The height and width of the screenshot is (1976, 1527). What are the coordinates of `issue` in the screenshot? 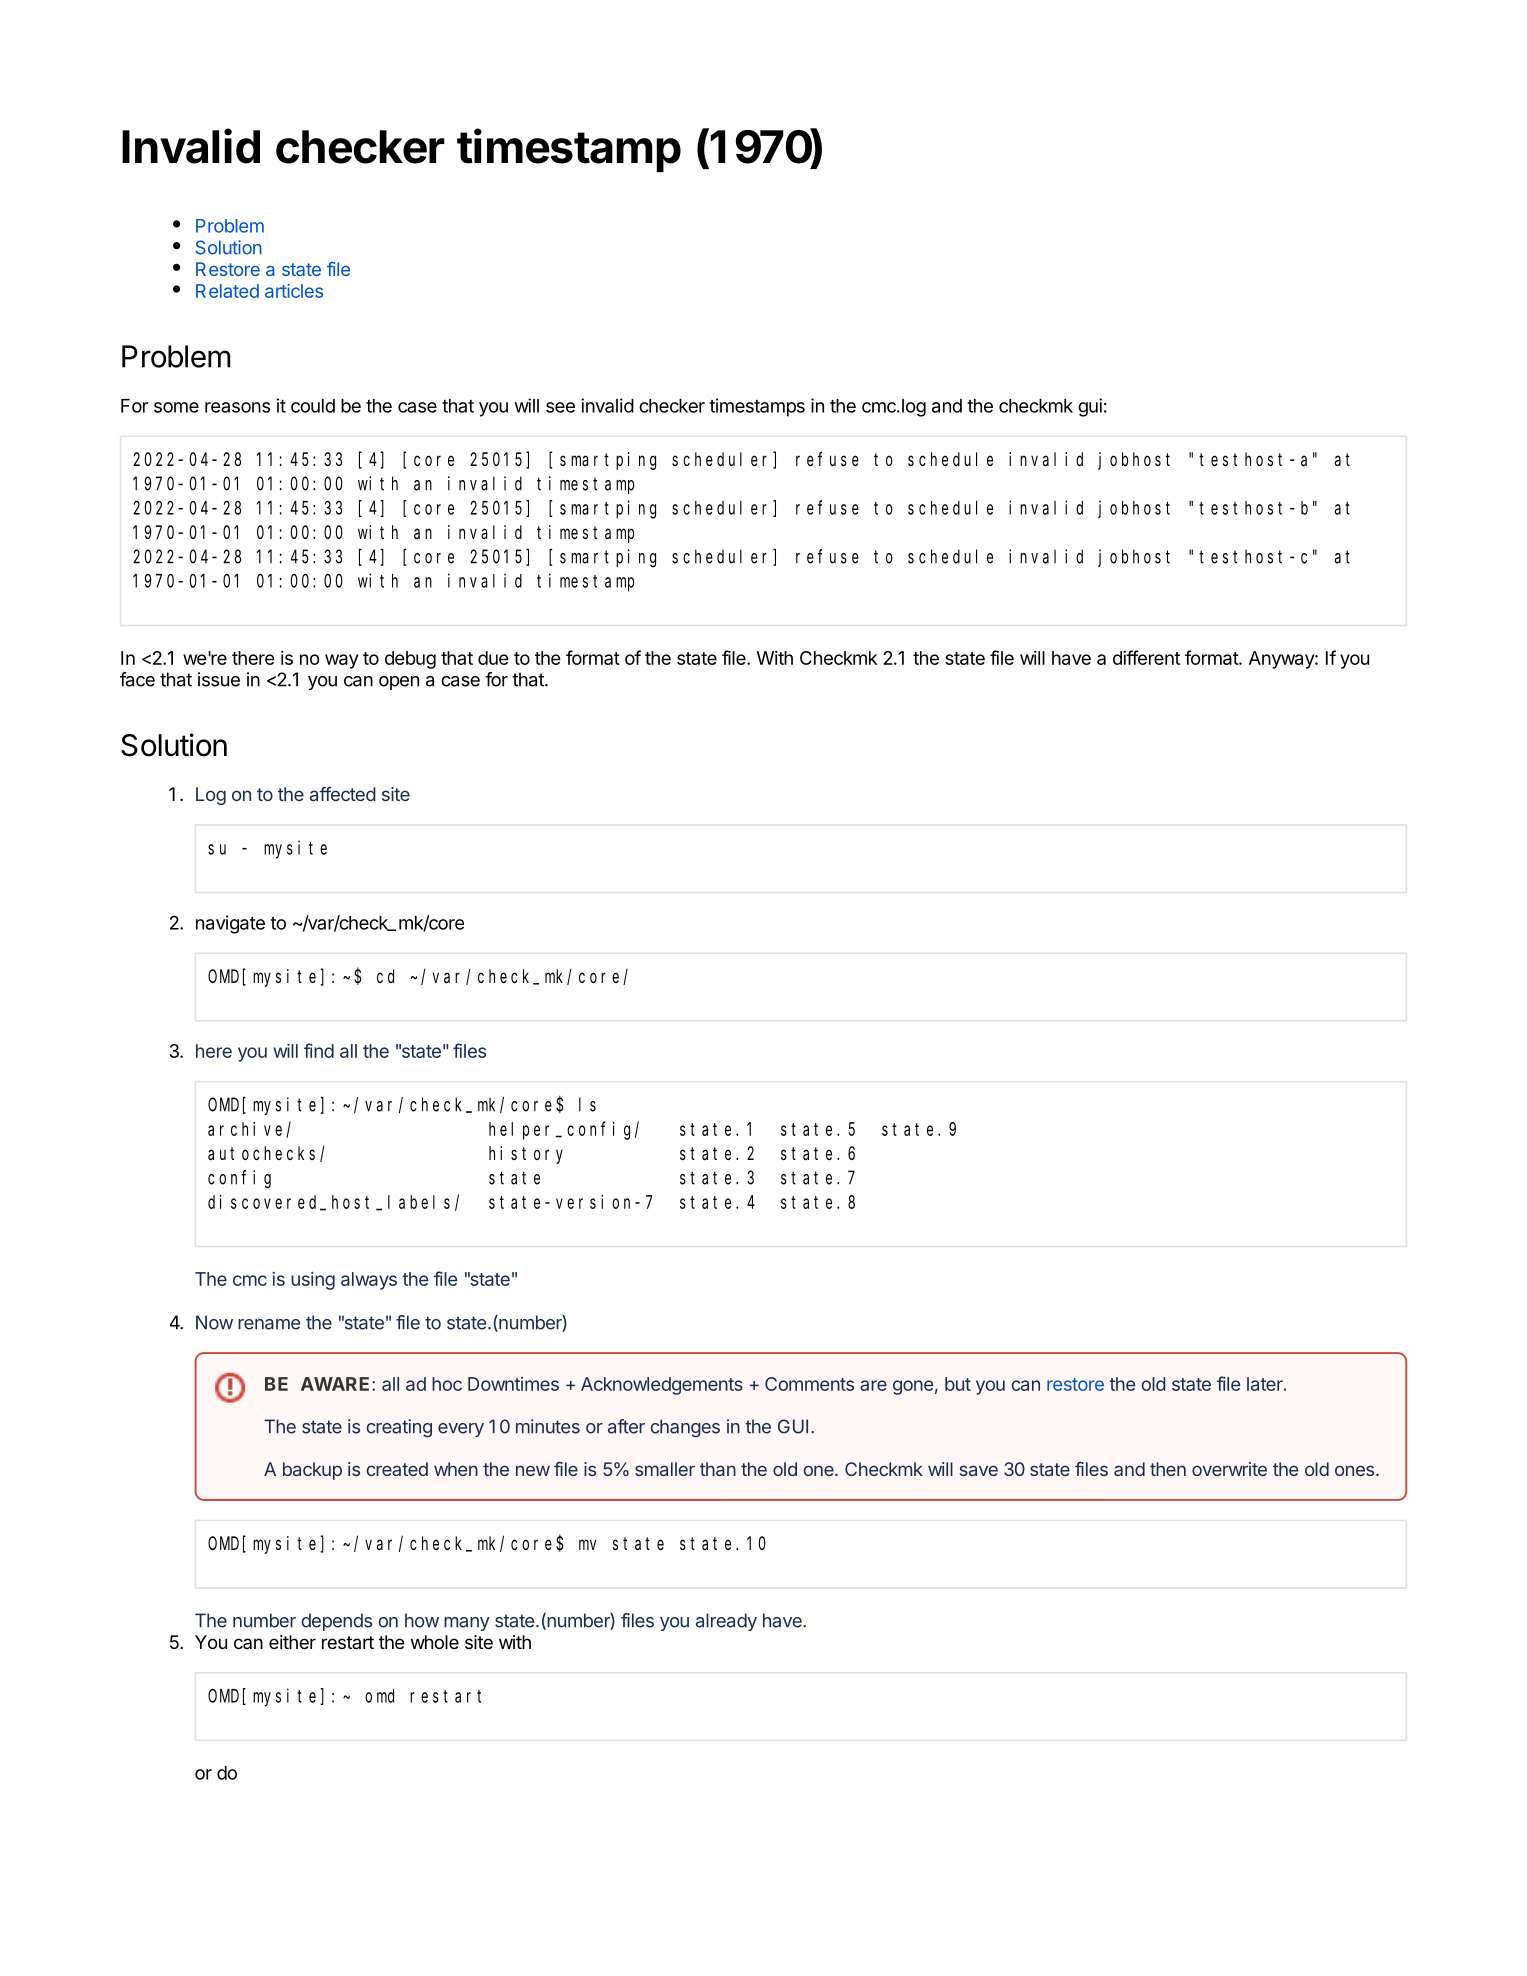 It's located at (219, 679).
